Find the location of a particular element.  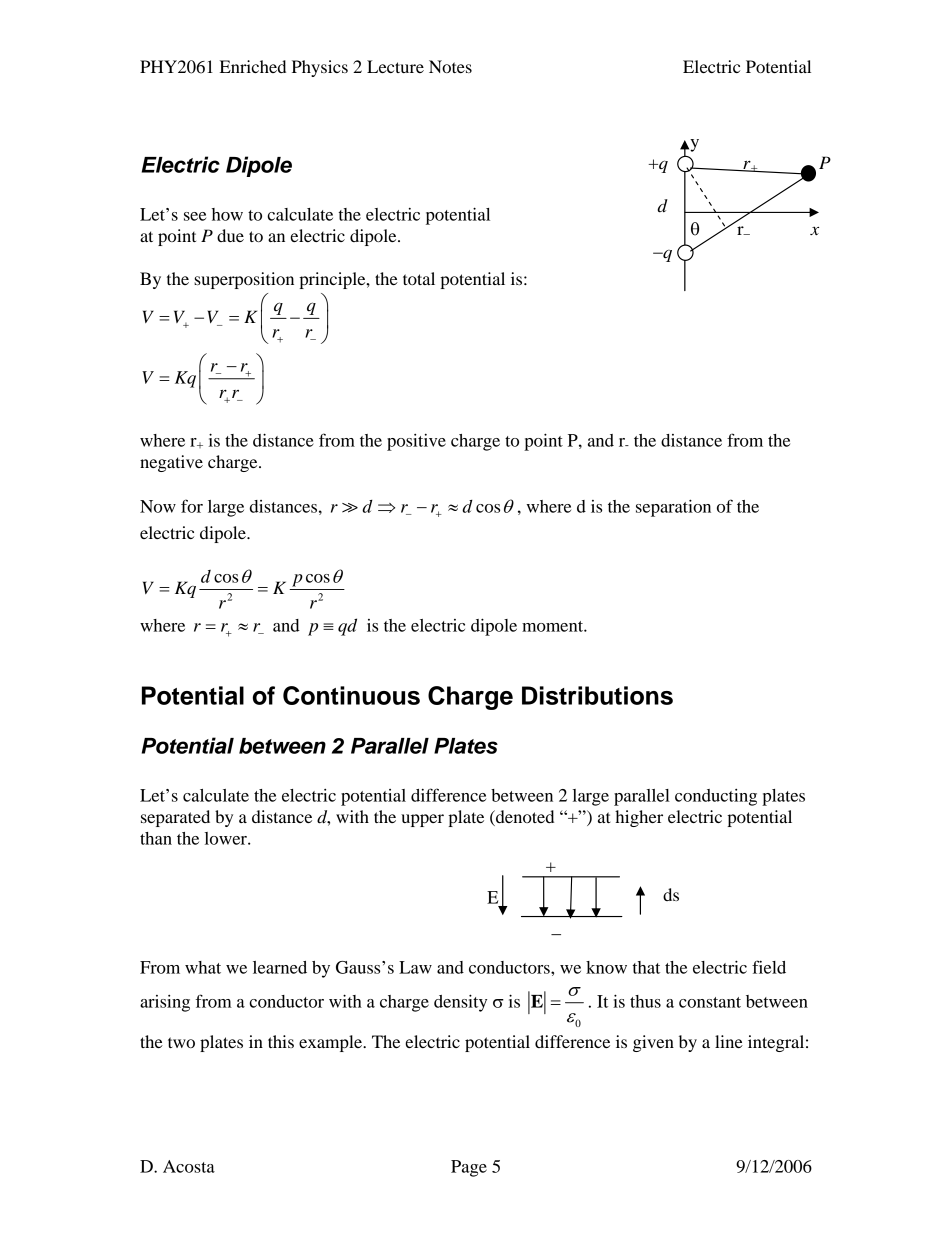

higher is located at coordinates (639, 818).
